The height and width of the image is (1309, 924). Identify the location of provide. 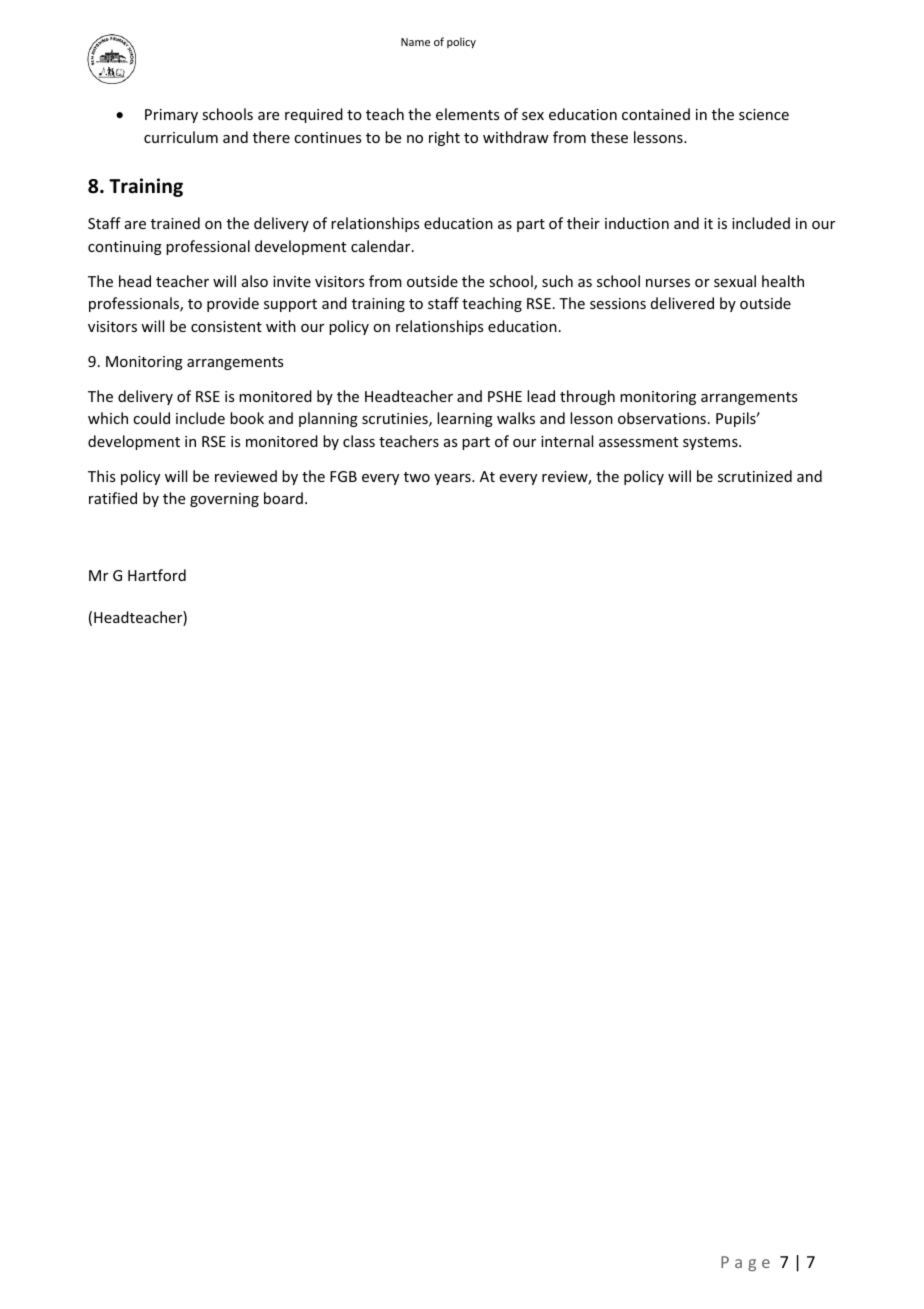
(233, 304).
